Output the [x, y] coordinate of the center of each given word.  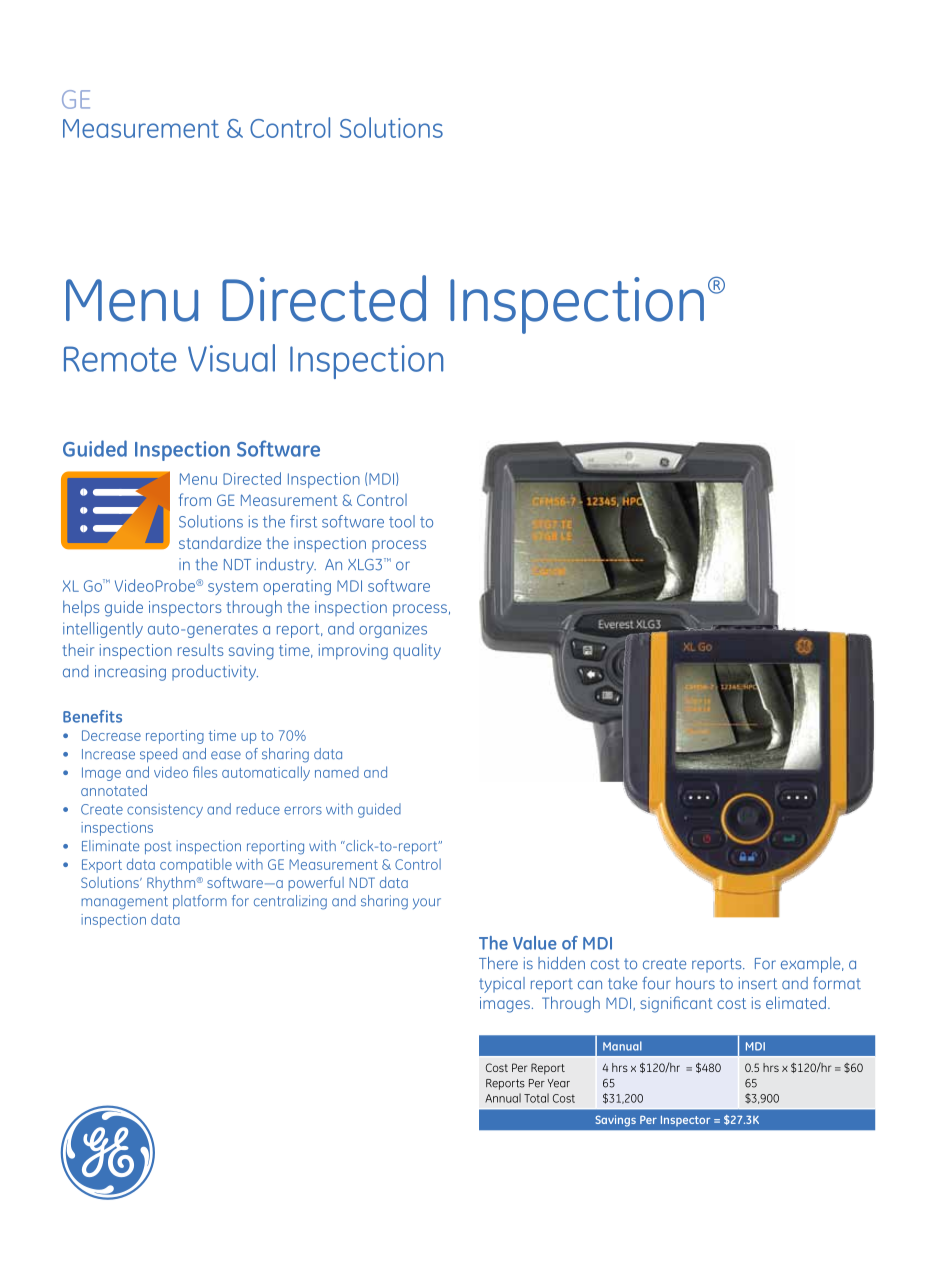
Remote [120, 359]
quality [417, 651]
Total [536, 1098]
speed [158, 755]
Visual [231, 358]
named [337, 772]
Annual [503, 1098]
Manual [622, 1046]
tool [402, 521]
